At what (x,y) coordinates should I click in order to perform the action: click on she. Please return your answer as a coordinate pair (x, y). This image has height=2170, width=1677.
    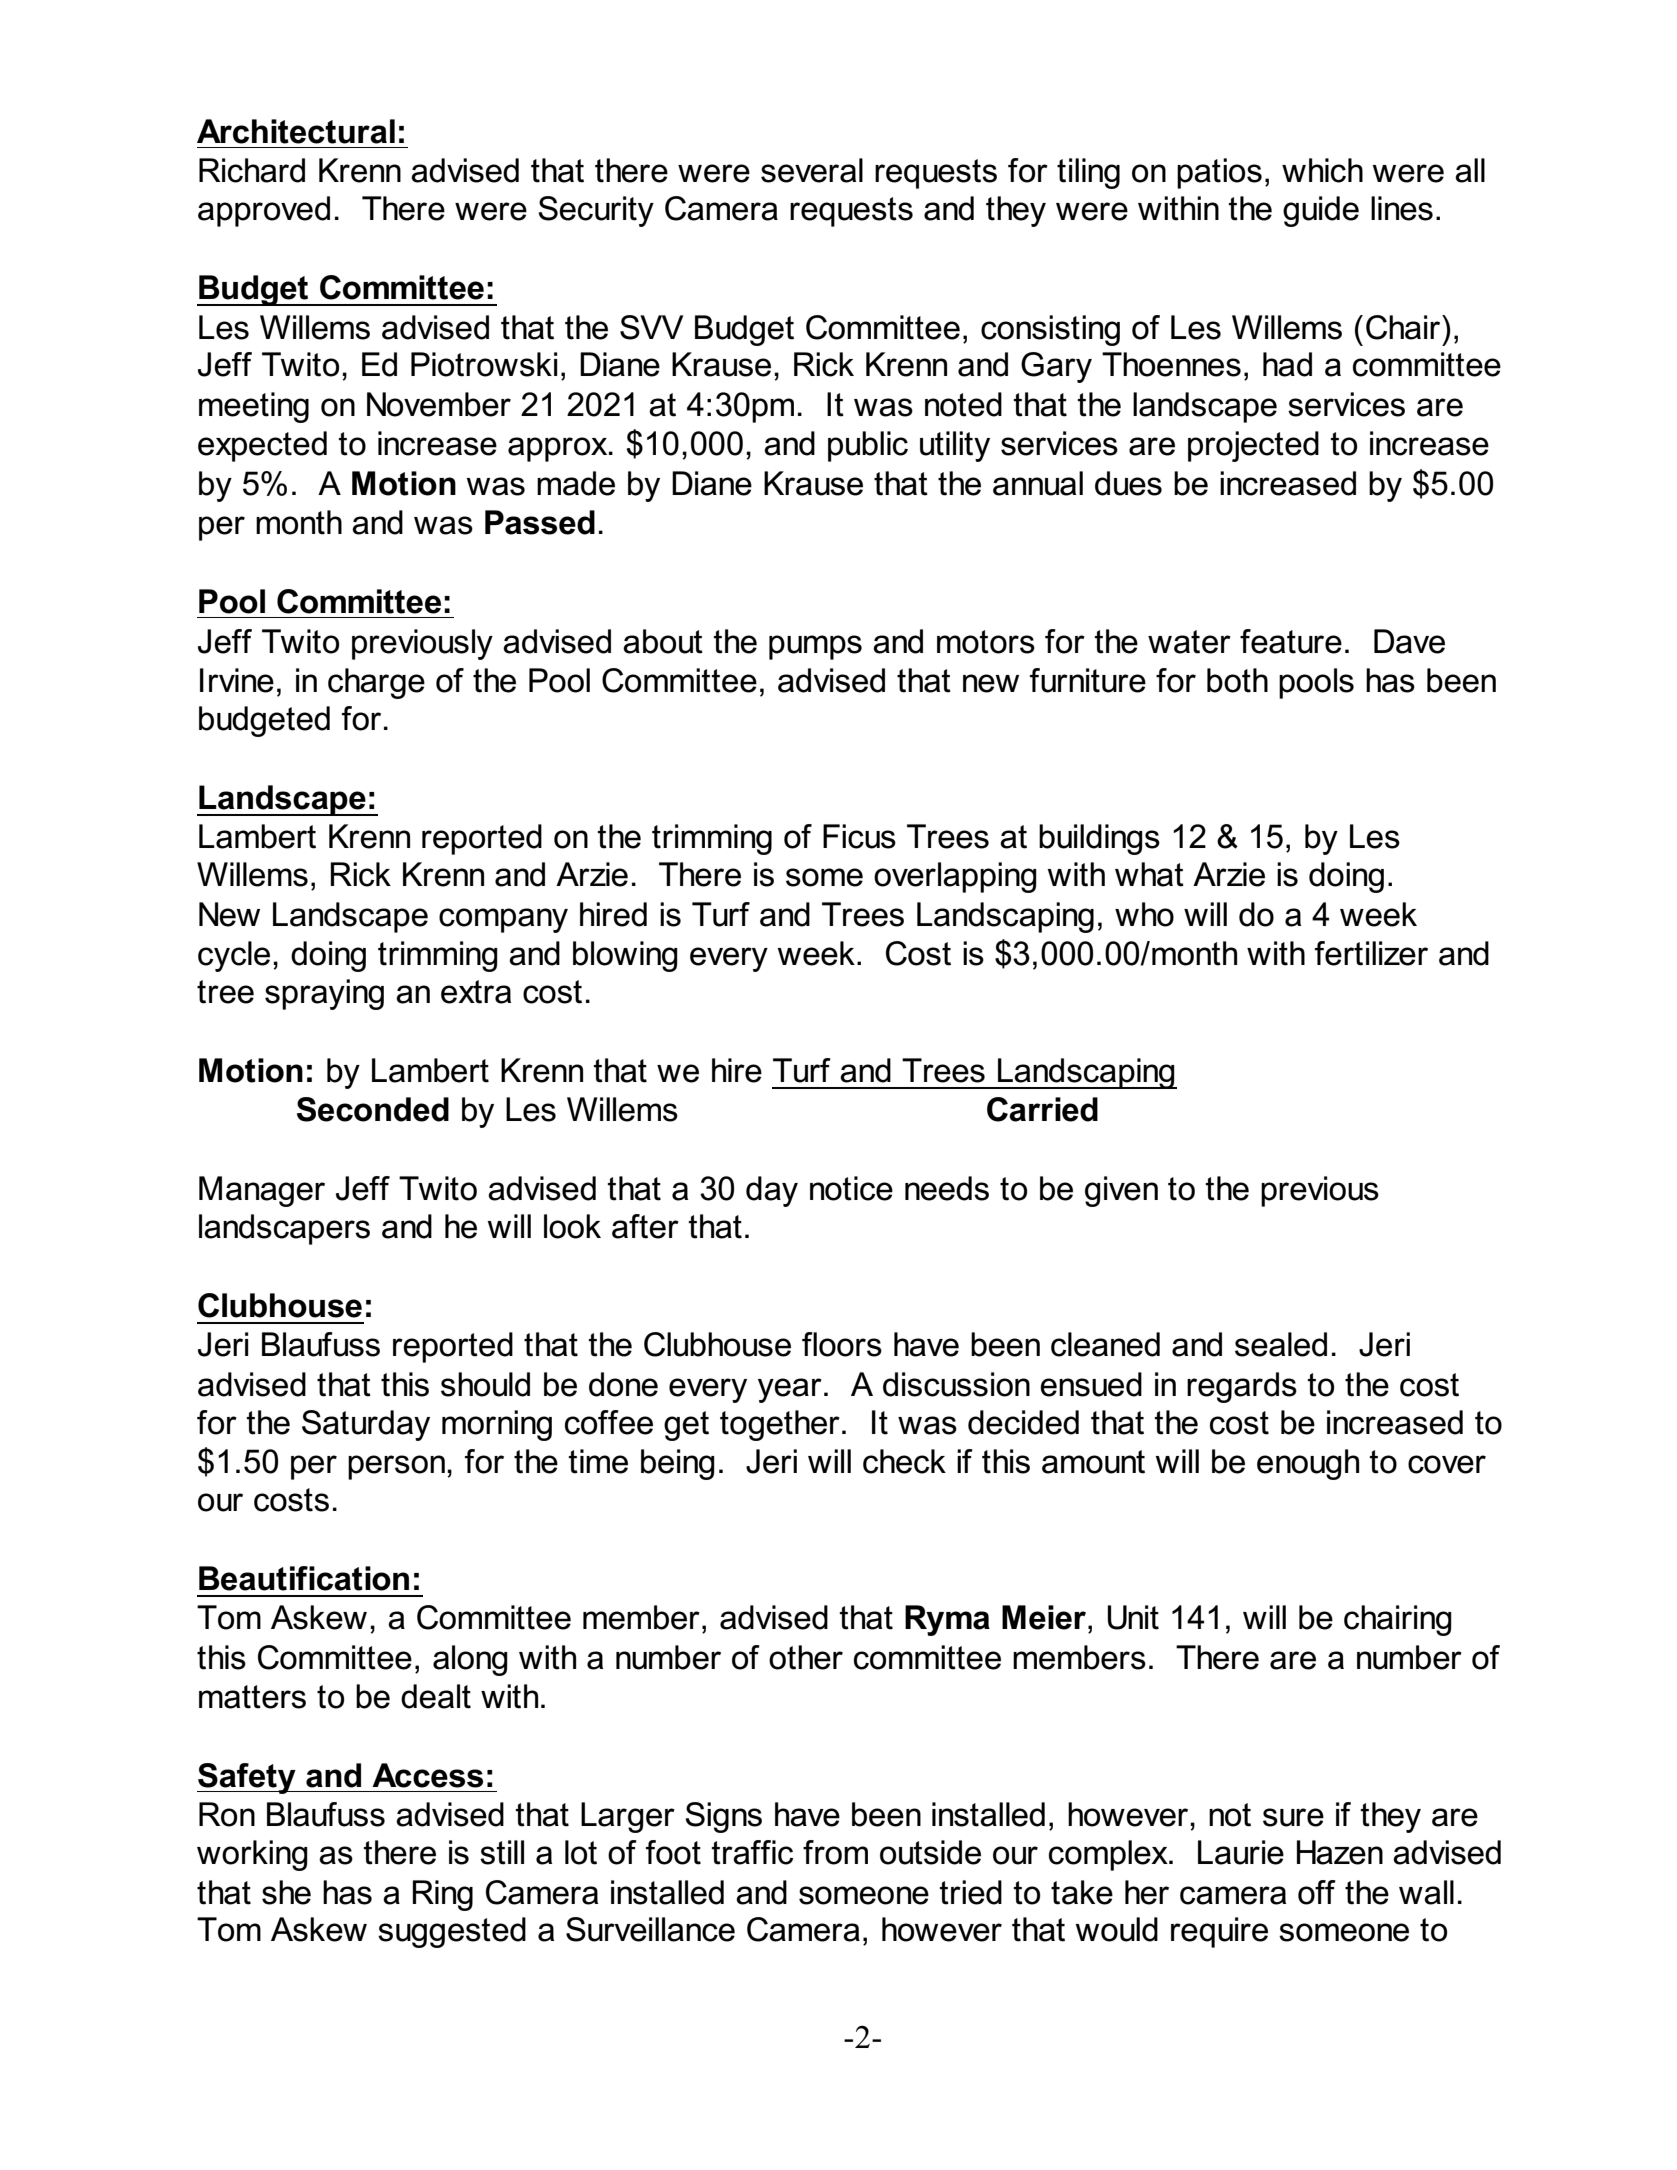
    Looking at the image, I should click on (286, 1892).
